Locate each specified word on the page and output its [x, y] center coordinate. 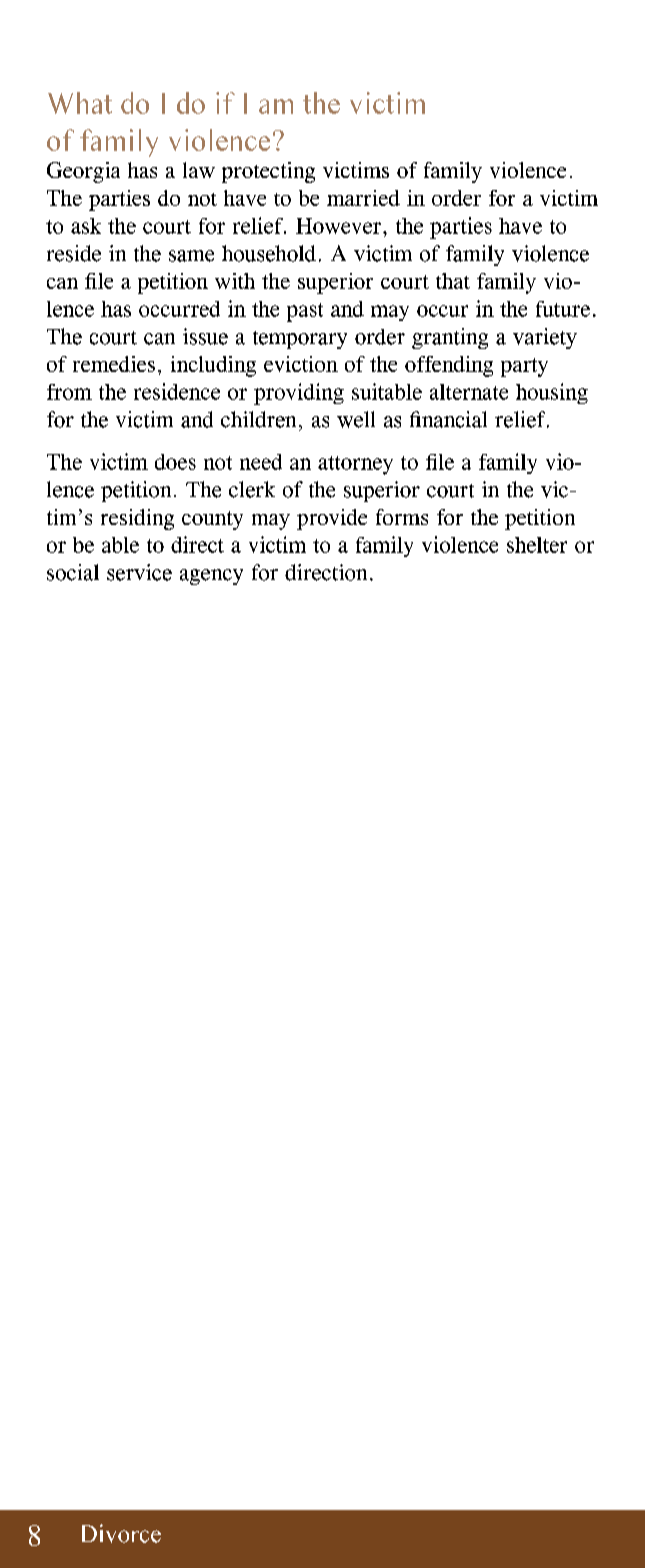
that [453, 281]
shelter [537, 545]
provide [332, 519]
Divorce [121, 1533]
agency [211, 577]
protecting [268, 172]
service [139, 572]
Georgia [83, 172]
